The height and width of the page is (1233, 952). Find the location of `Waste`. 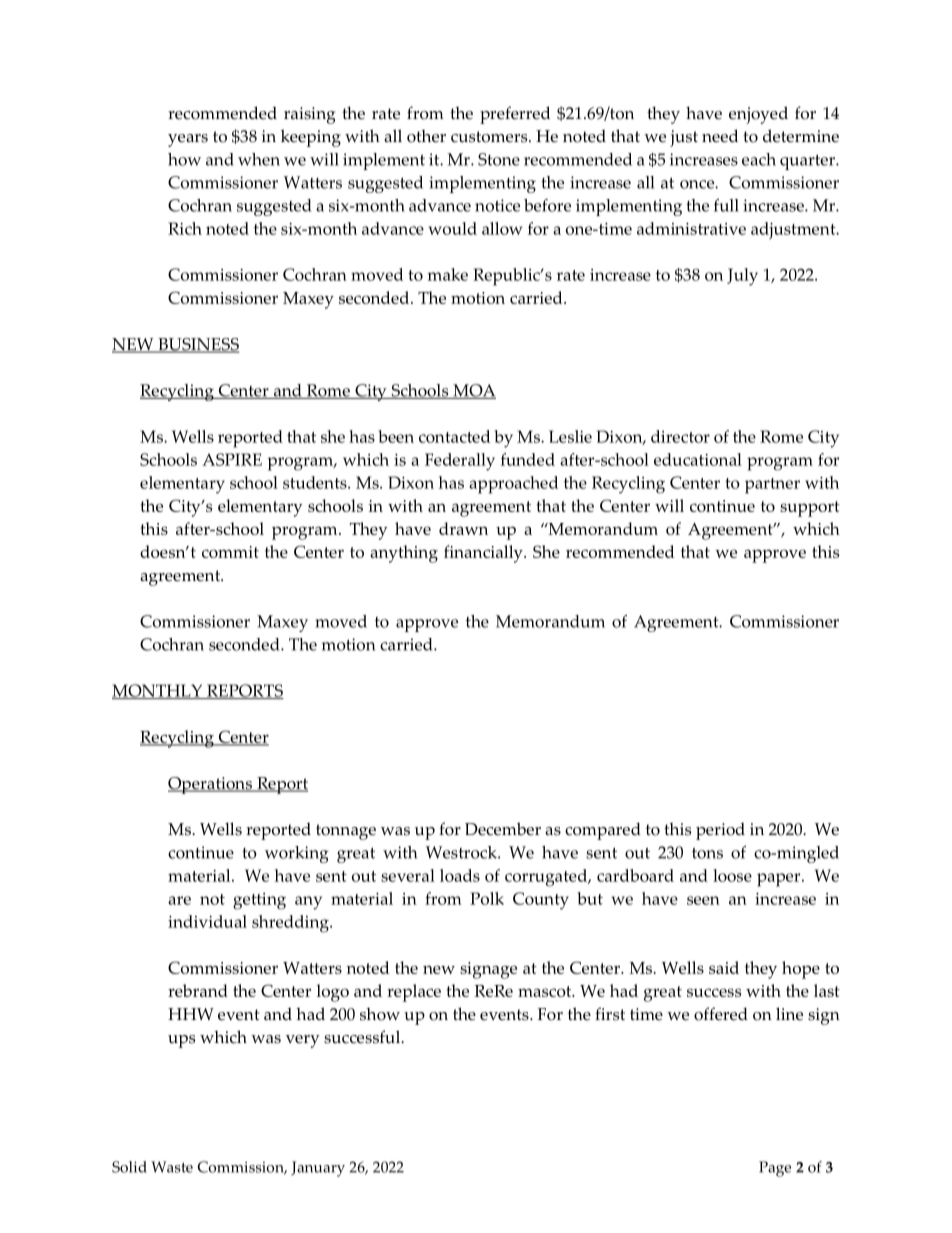

Waste is located at coordinates (172, 1167).
